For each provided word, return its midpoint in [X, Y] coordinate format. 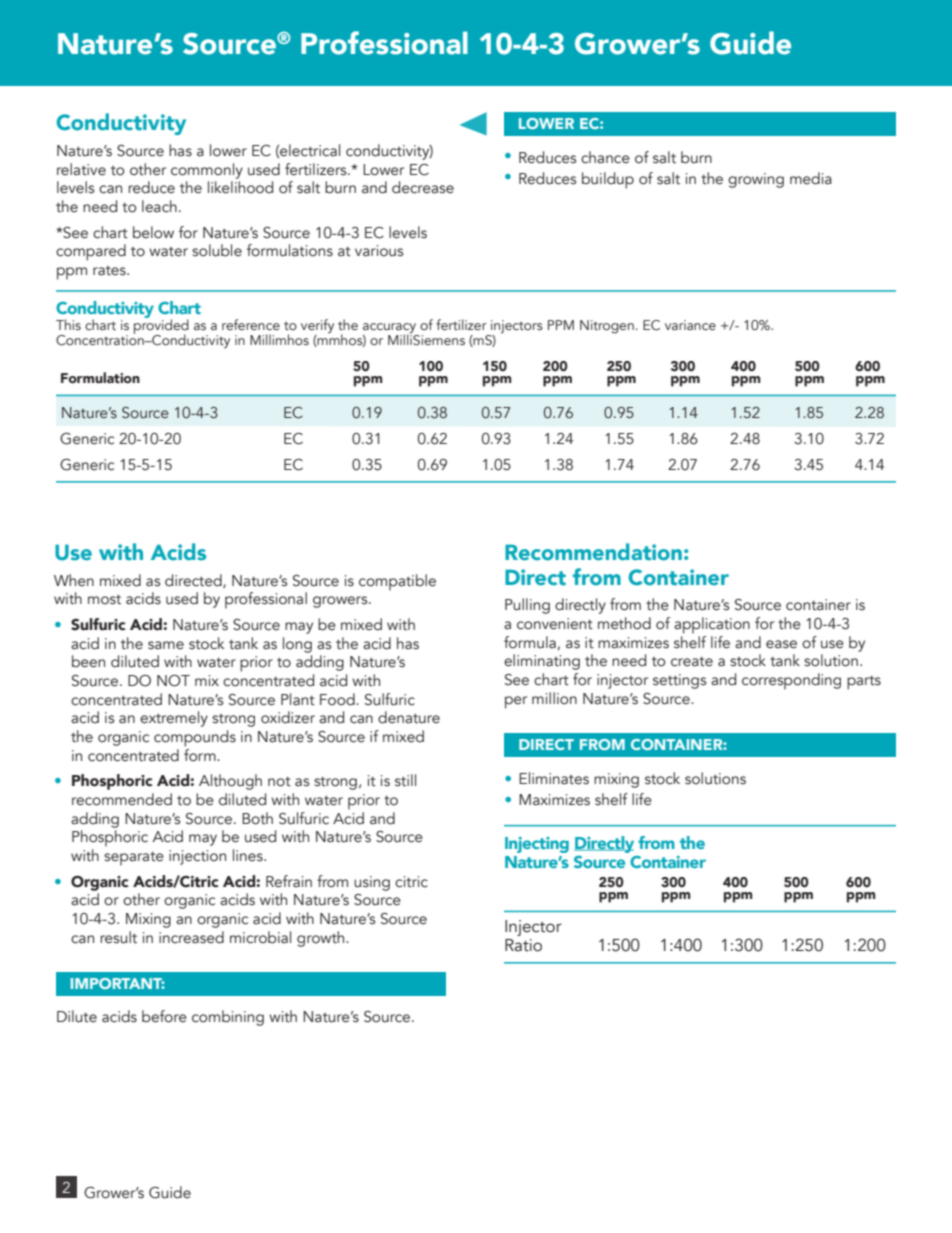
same [166, 645]
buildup [608, 180]
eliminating [542, 662]
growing [756, 180]
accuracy [391, 329]
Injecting [537, 845]
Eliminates [554, 778]
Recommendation [593, 552]
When [74, 580]
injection [197, 857]
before [164, 1016]
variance [690, 325]
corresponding [791, 681]
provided [161, 326]
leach [159, 206]
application [712, 625]
